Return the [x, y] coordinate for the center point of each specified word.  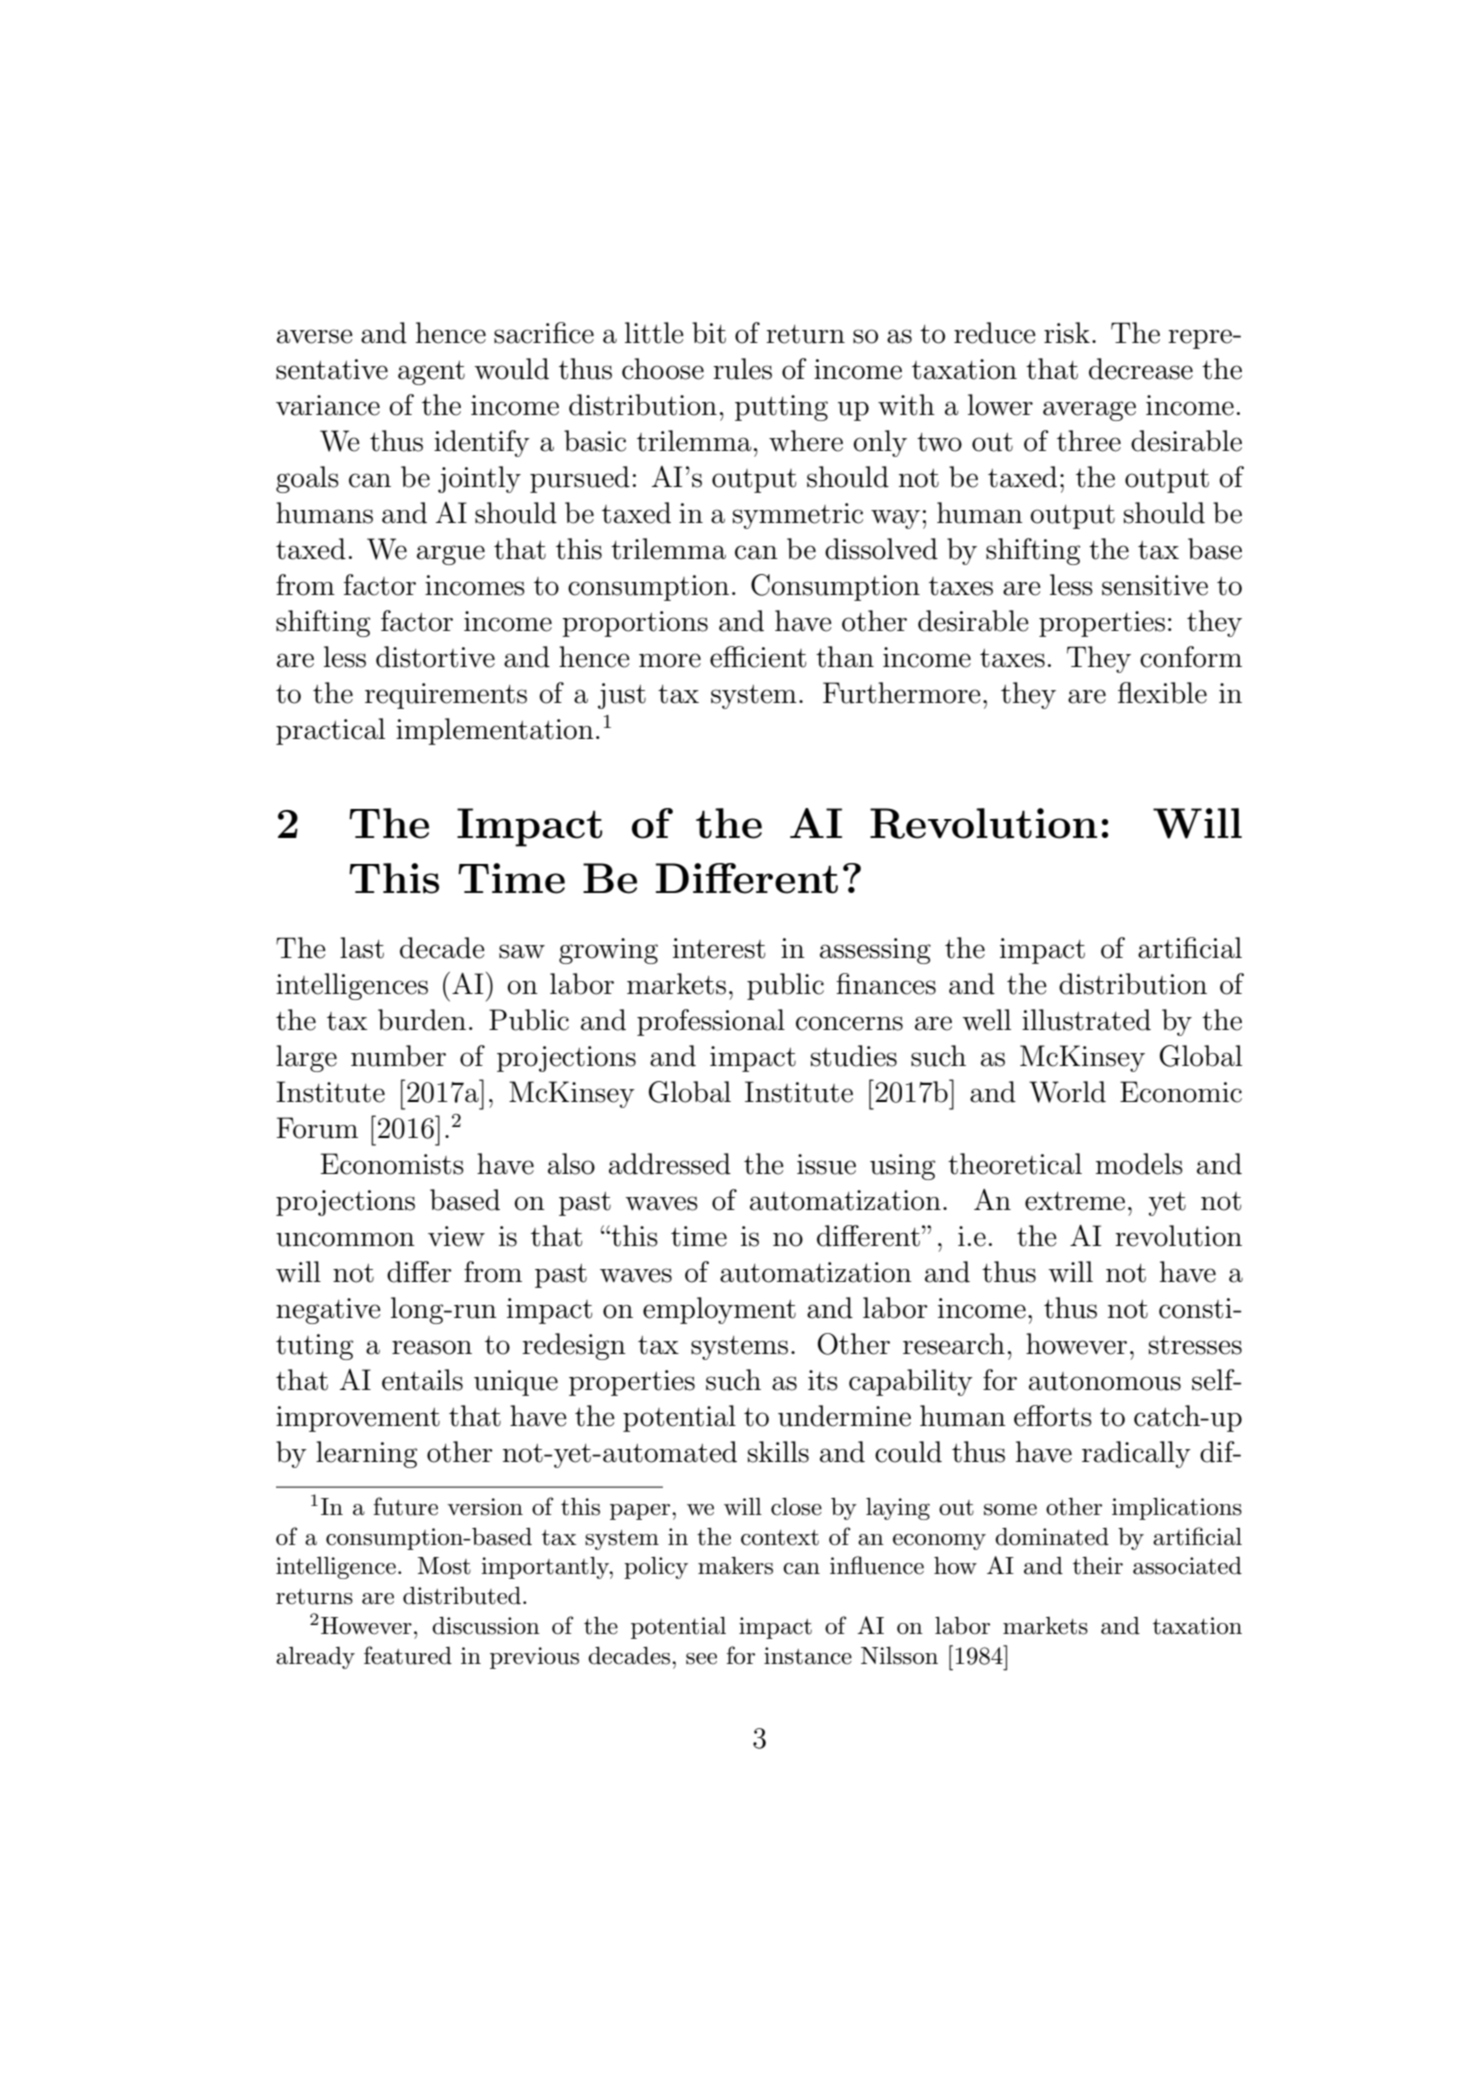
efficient [758, 657]
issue [826, 1164]
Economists [392, 1164]
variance [328, 405]
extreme [1075, 1201]
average [1089, 411]
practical [330, 731]
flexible [1162, 693]
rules [742, 369]
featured [408, 1655]
